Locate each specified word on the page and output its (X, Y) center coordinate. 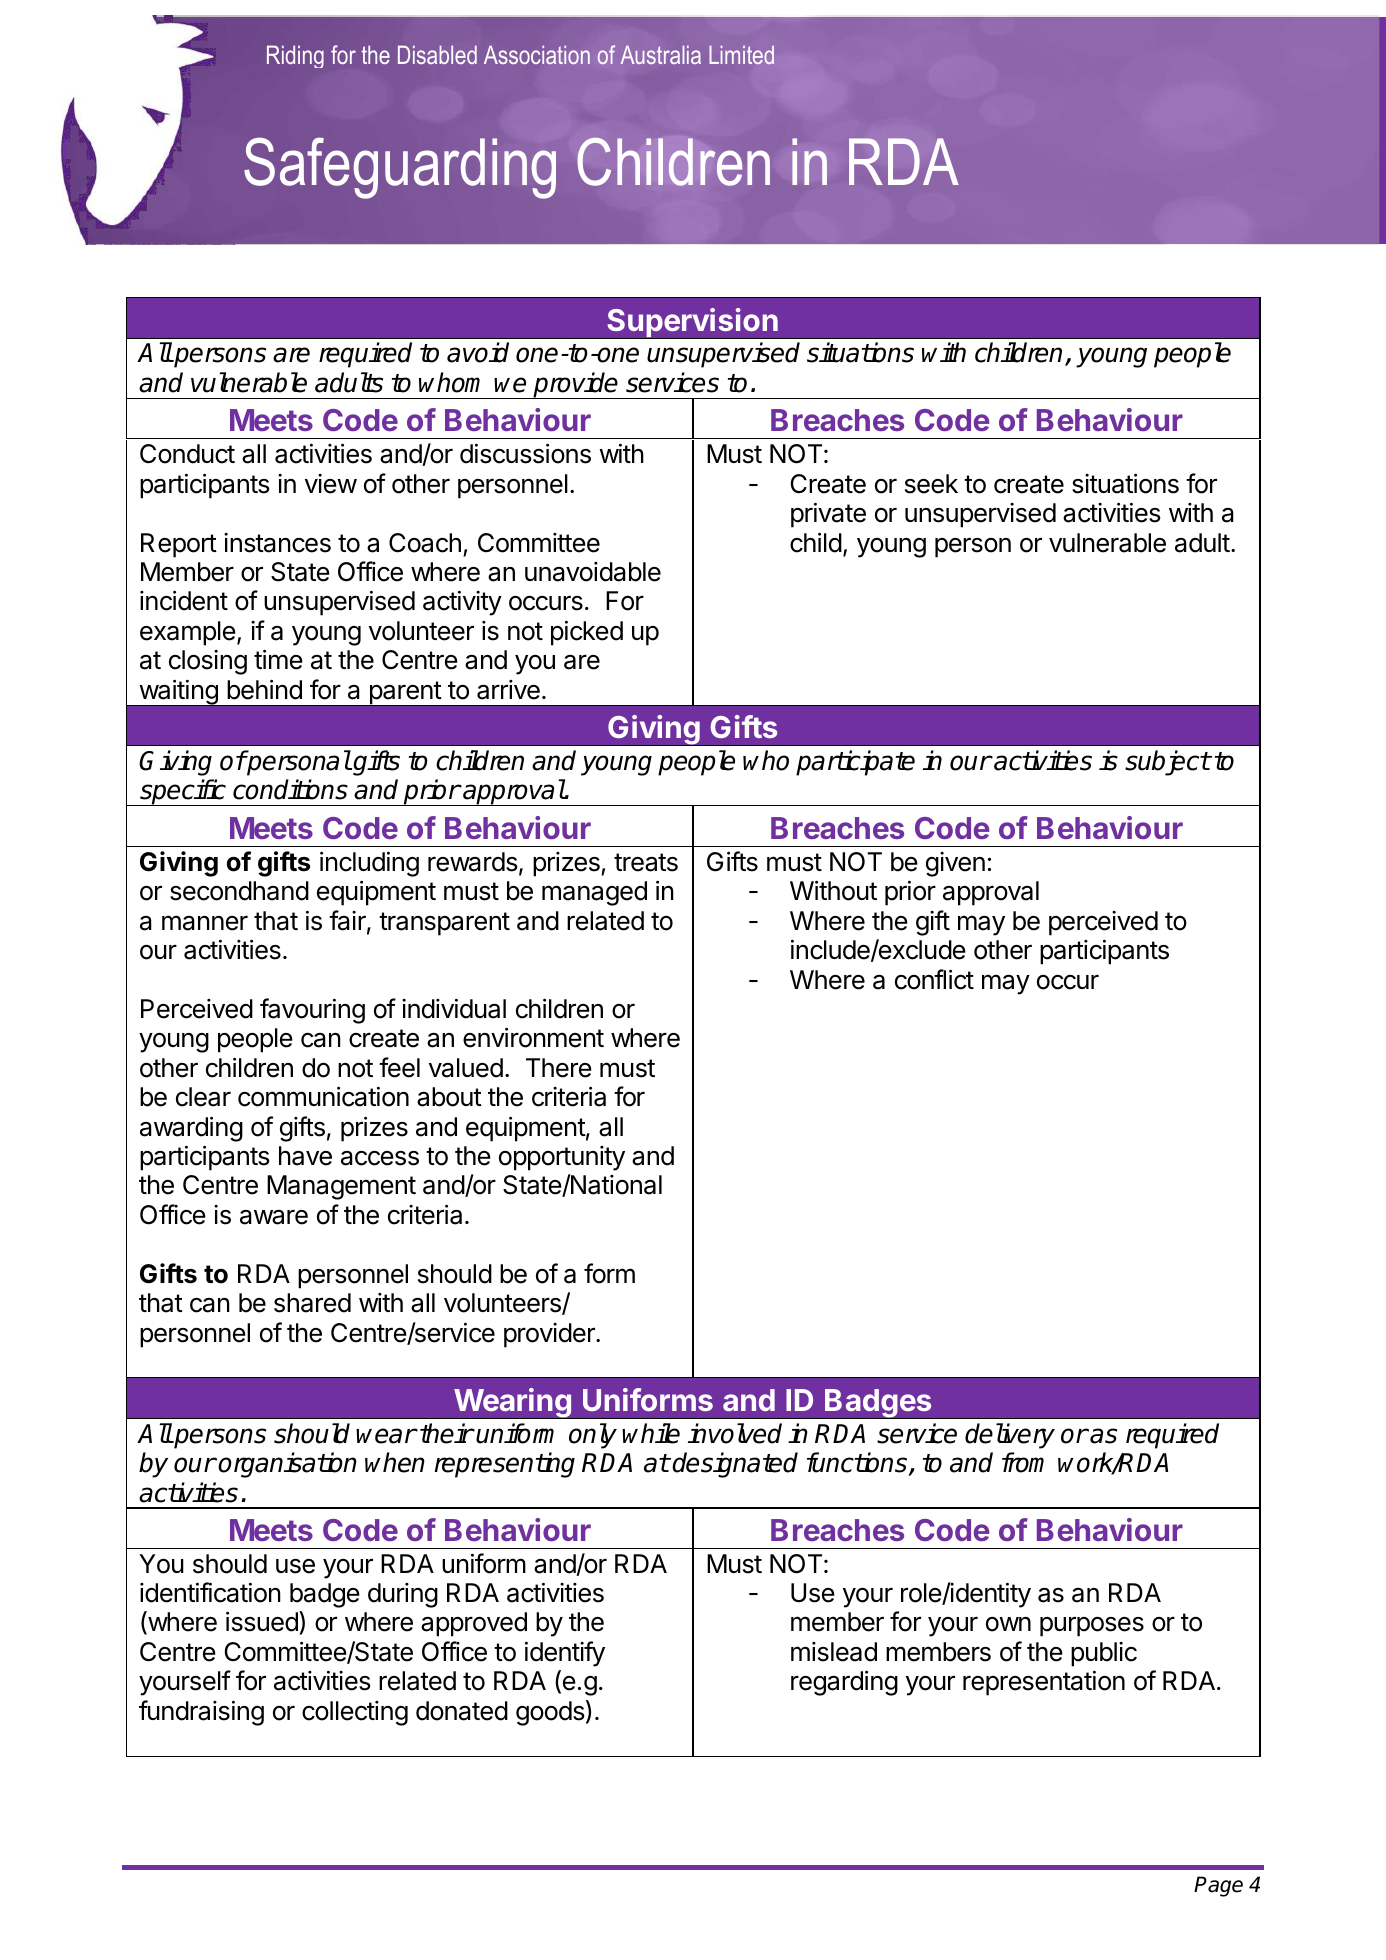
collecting (355, 1713)
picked (587, 633)
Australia (661, 54)
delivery (1010, 1436)
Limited (741, 55)
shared (312, 1303)
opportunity (562, 1158)
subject (1167, 763)
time (278, 659)
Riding (295, 56)
